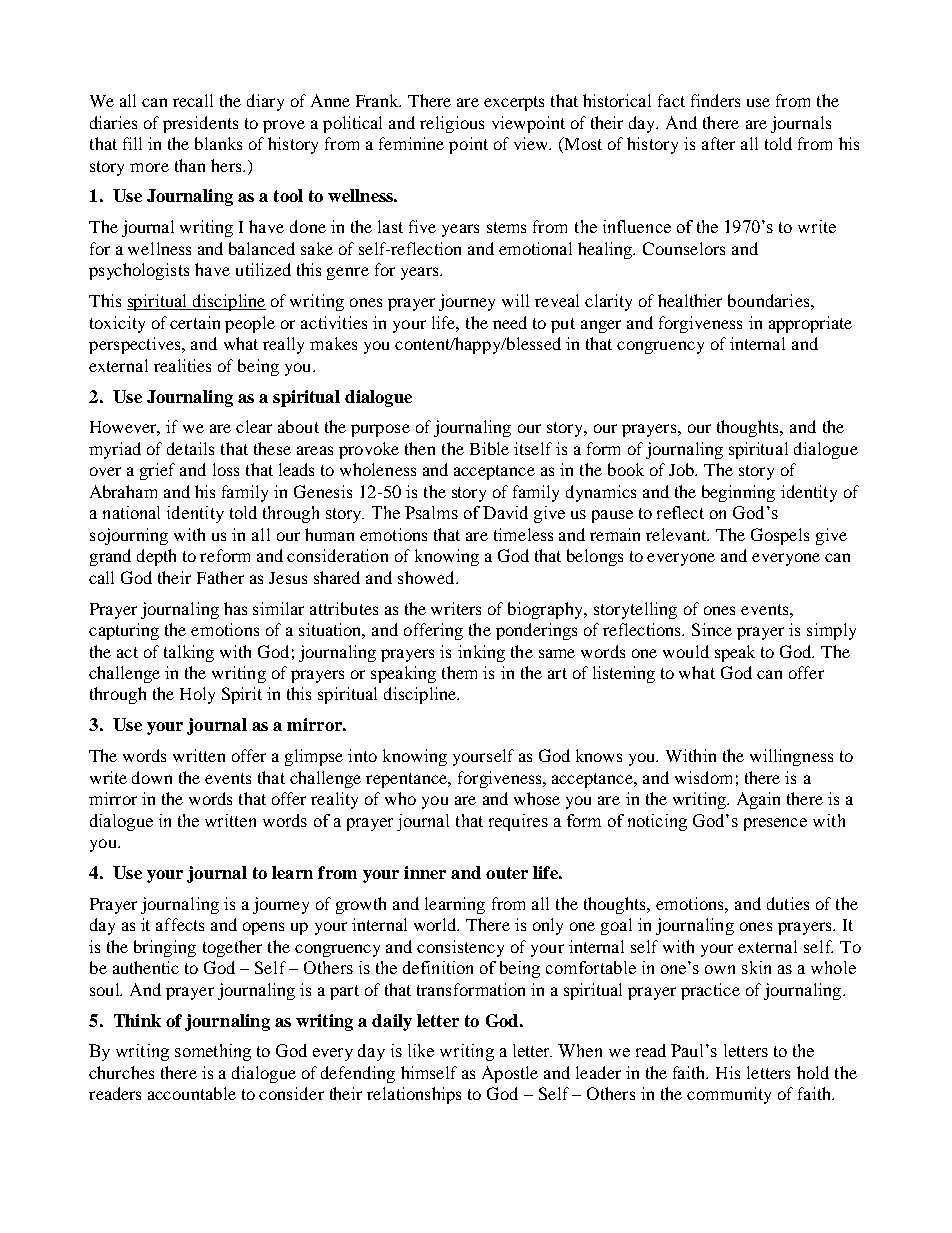  Describe the element at coordinates (718, 143) in the document. I see `after` at that location.
